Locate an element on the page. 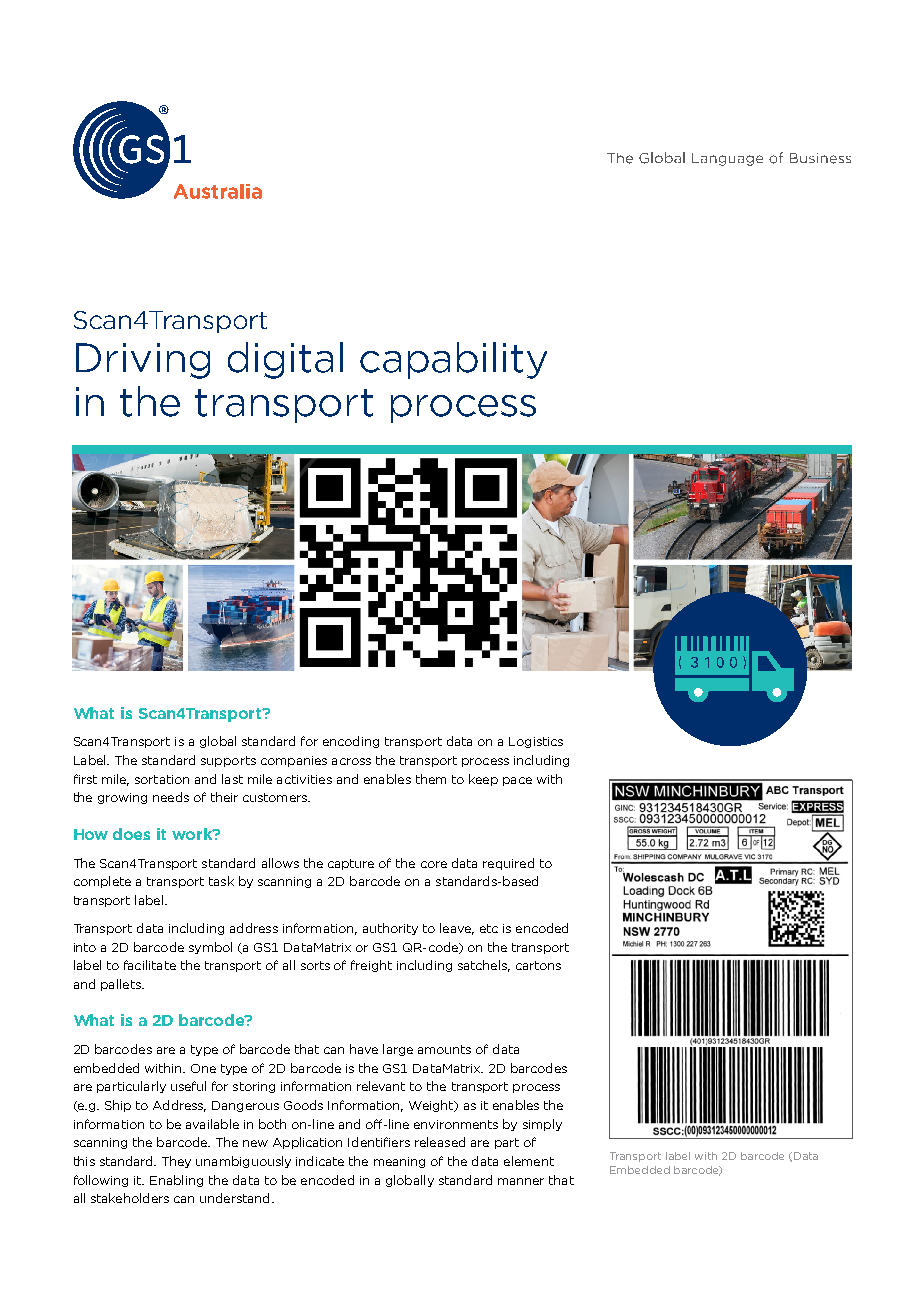  sorts is located at coordinates (315, 965).
